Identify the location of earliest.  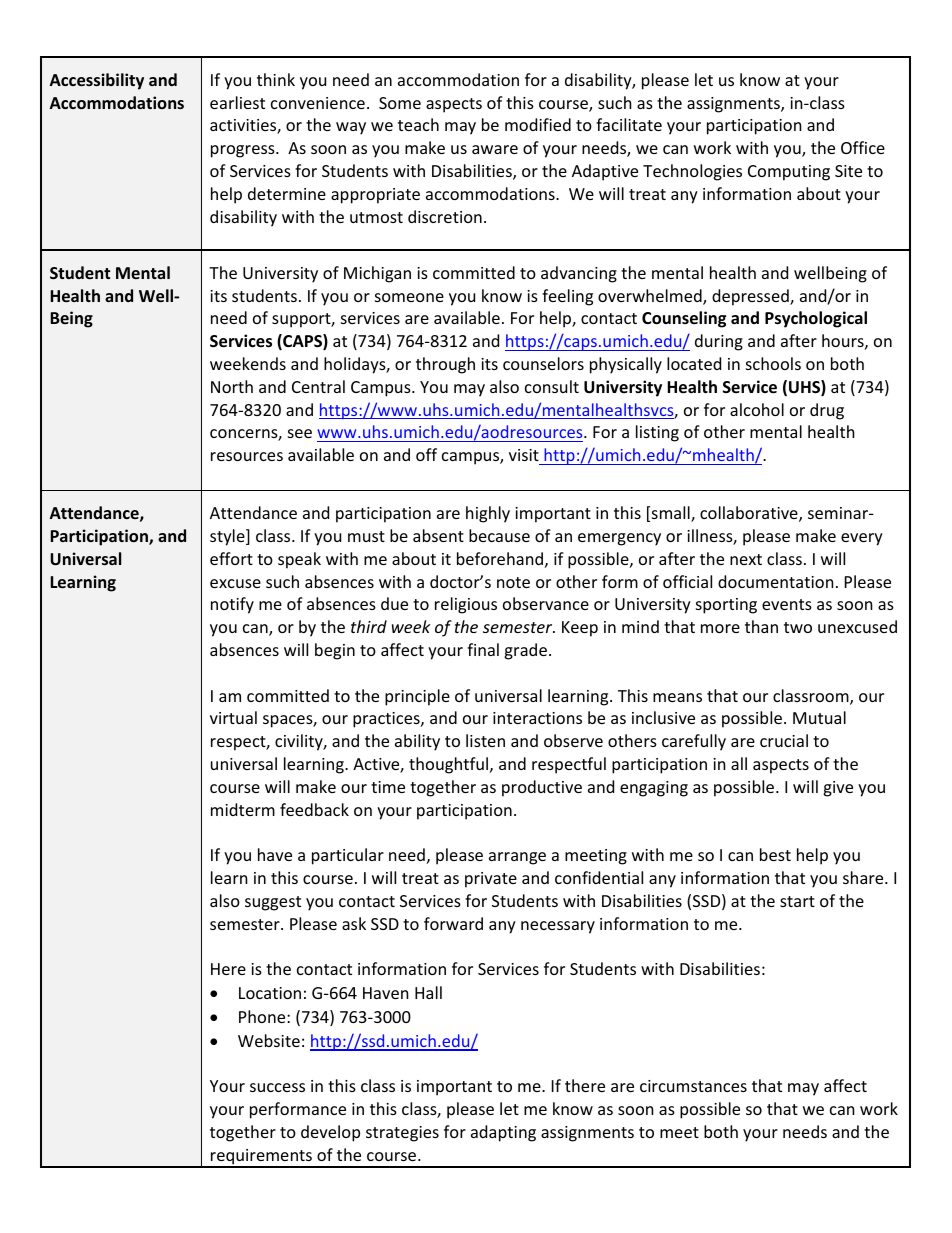
(237, 102).
